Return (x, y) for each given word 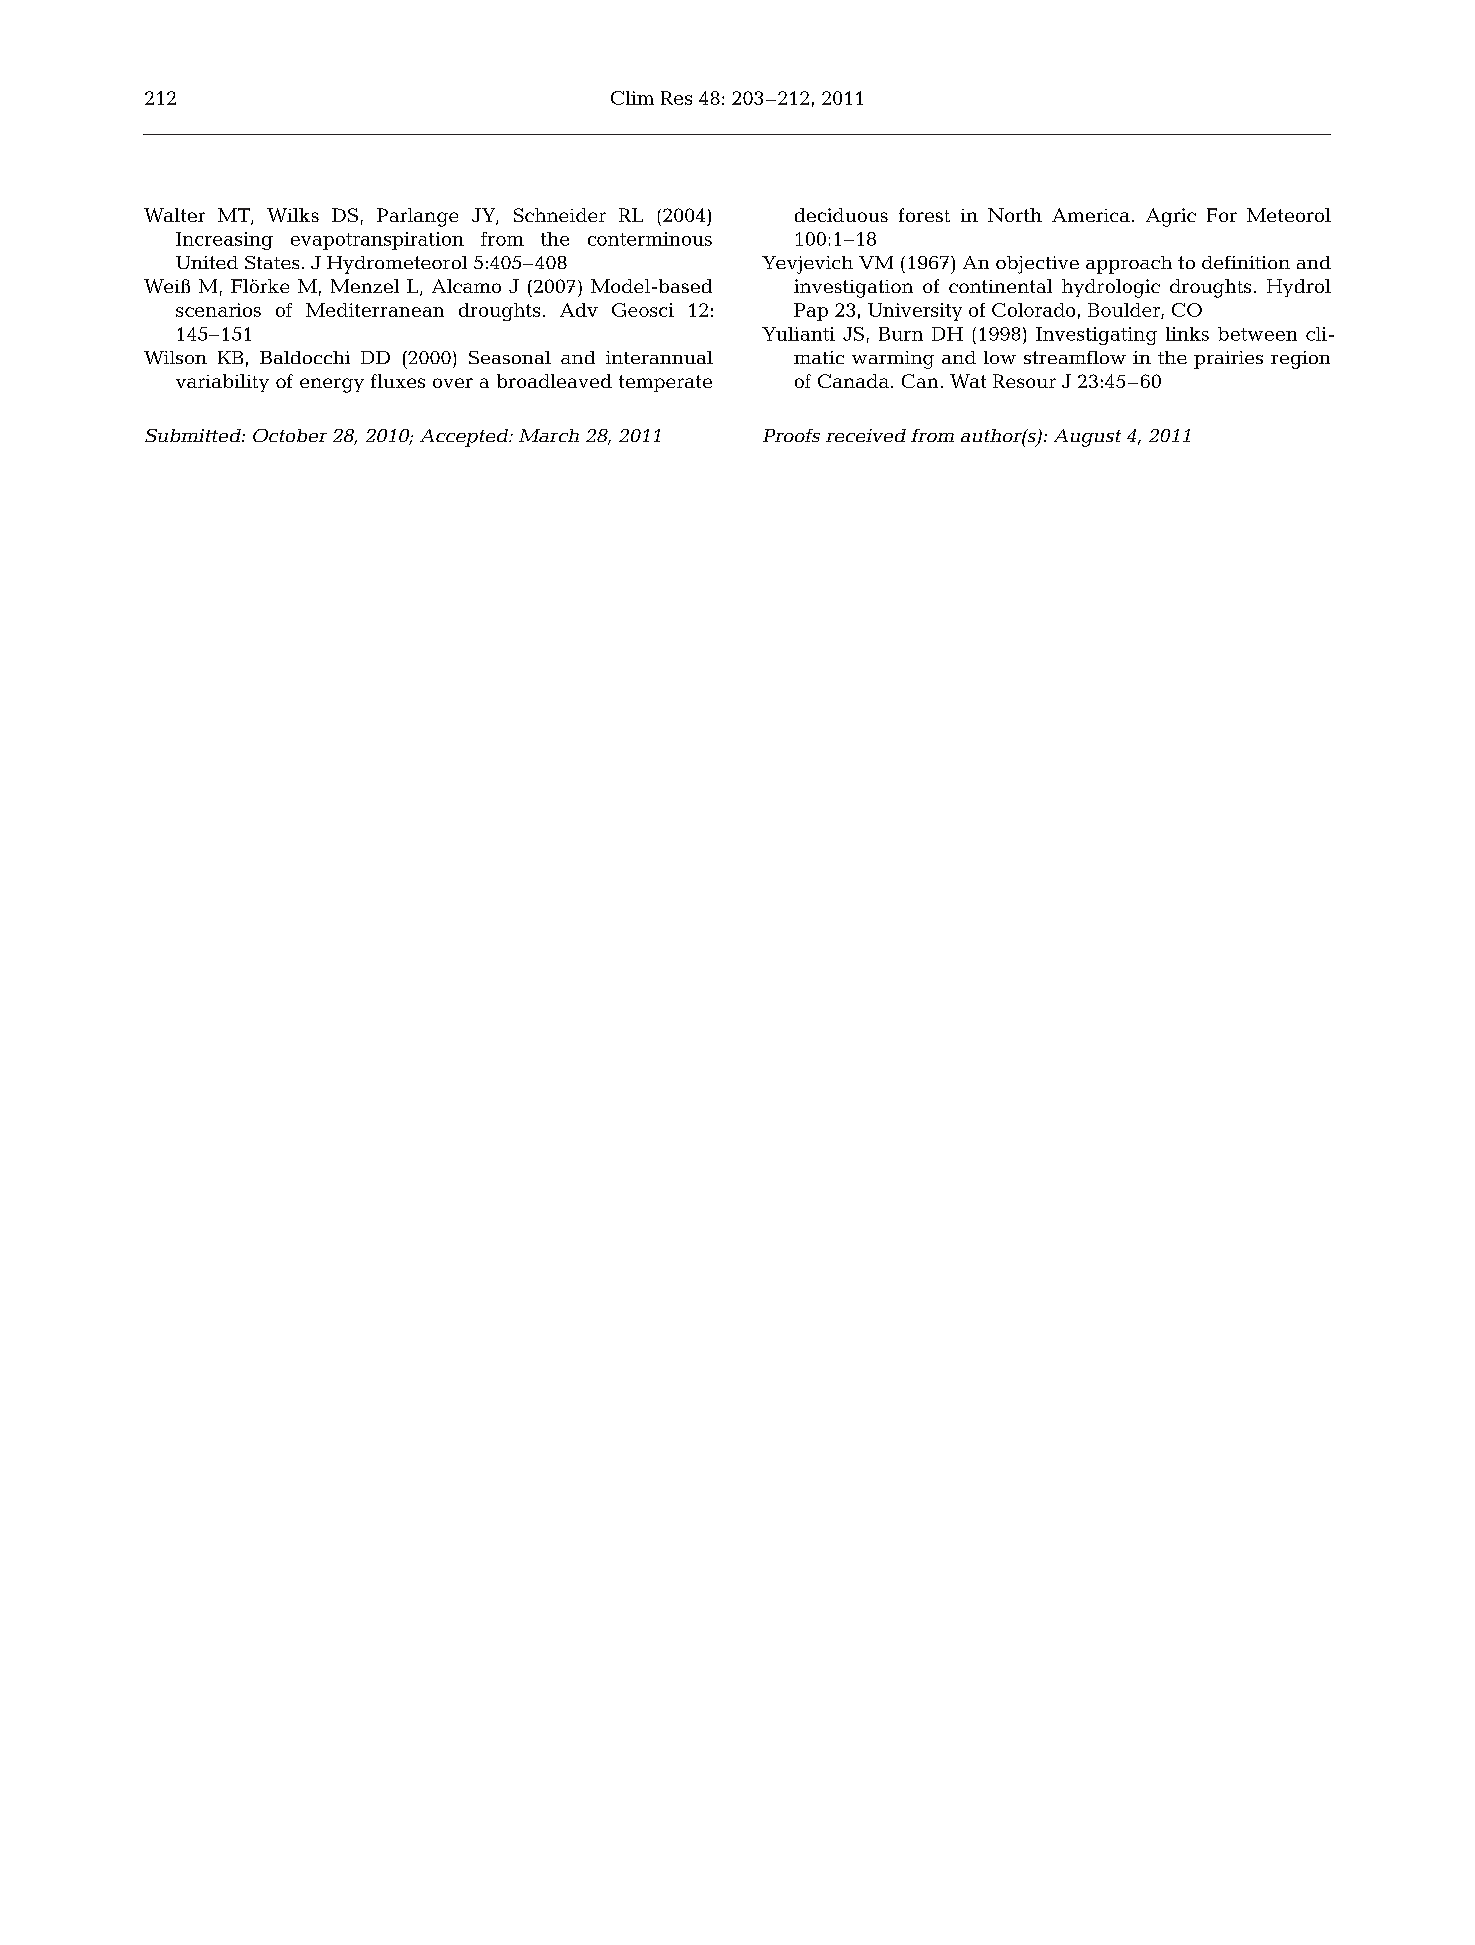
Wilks (293, 215)
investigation (853, 288)
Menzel (365, 286)
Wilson (175, 357)
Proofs (791, 435)
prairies (1228, 360)
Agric (1171, 217)
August (1087, 438)
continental (1000, 286)
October (290, 435)
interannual (659, 357)
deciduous (841, 215)
